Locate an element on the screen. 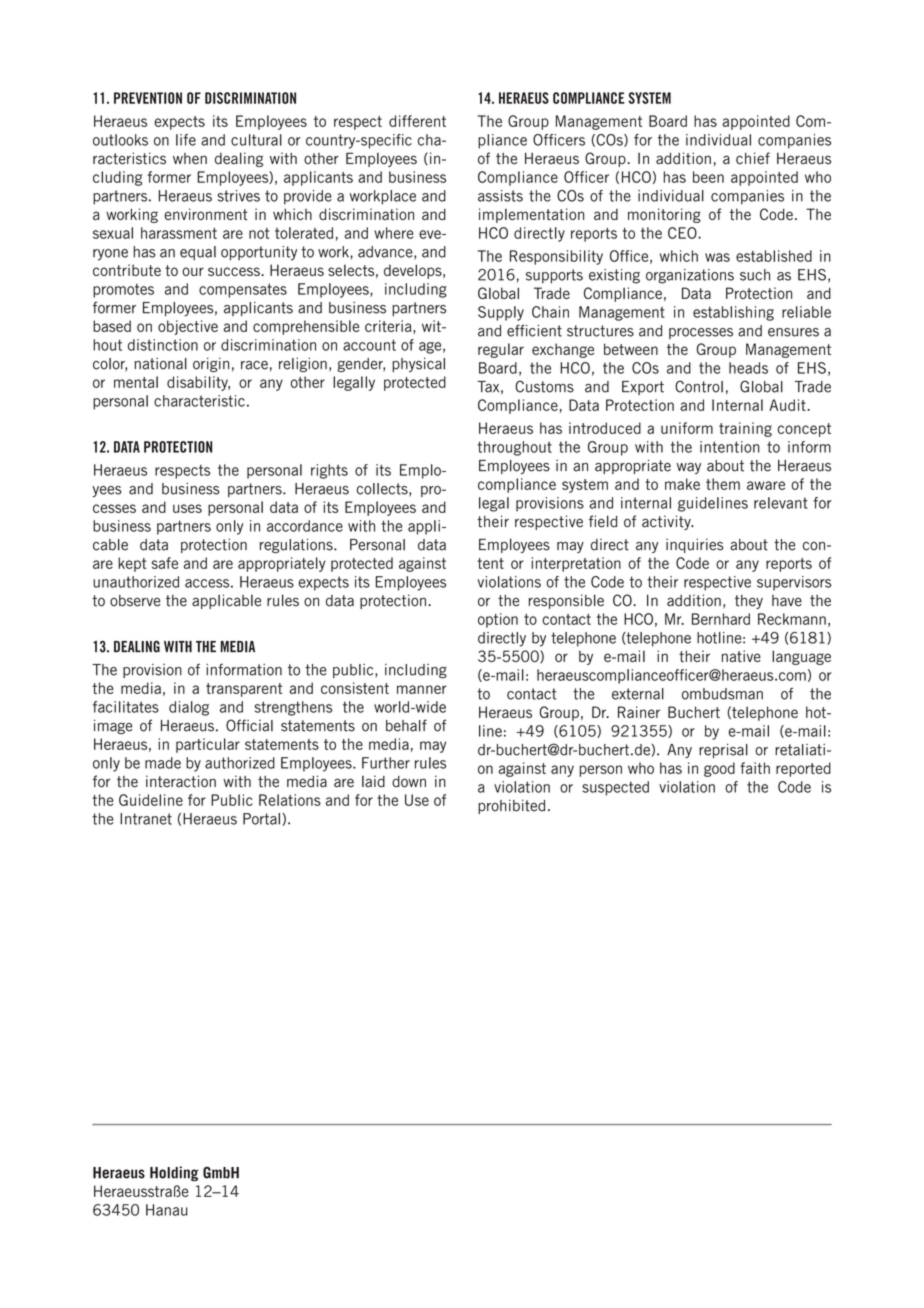  option is located at coordinates (498, 620).
